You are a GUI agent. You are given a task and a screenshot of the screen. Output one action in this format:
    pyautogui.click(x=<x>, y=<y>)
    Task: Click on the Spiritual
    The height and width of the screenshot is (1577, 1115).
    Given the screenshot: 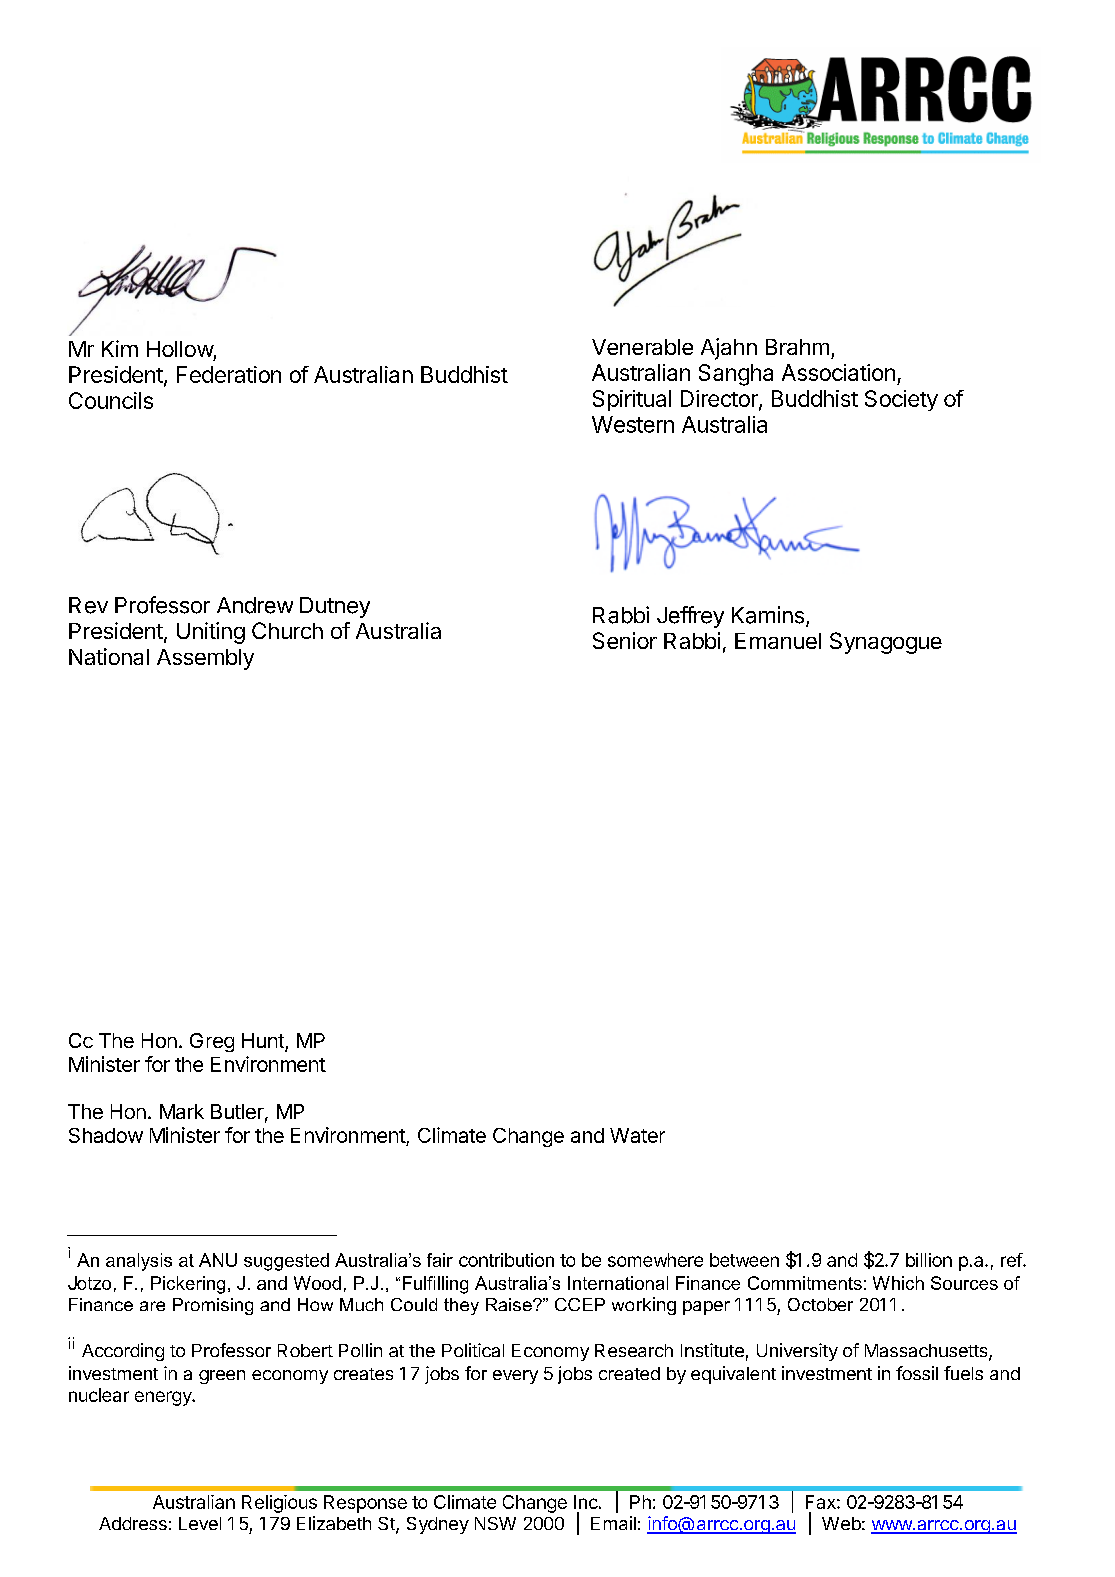 What is the action you would take?
    pyautogui.click(x=632, y=400)
